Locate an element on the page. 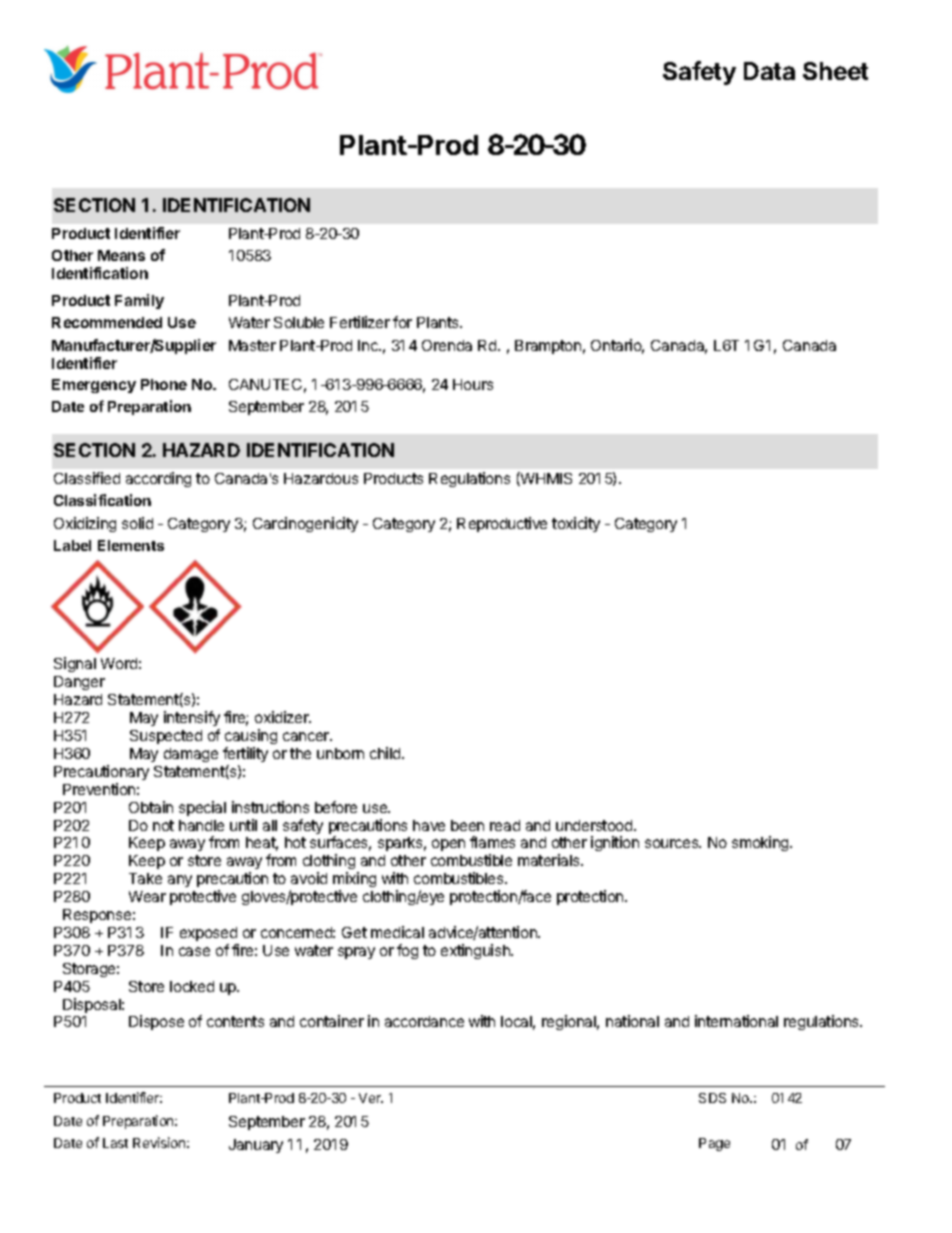 This image has height=1233, width=952. Data is located at coordinates (769, 71).
